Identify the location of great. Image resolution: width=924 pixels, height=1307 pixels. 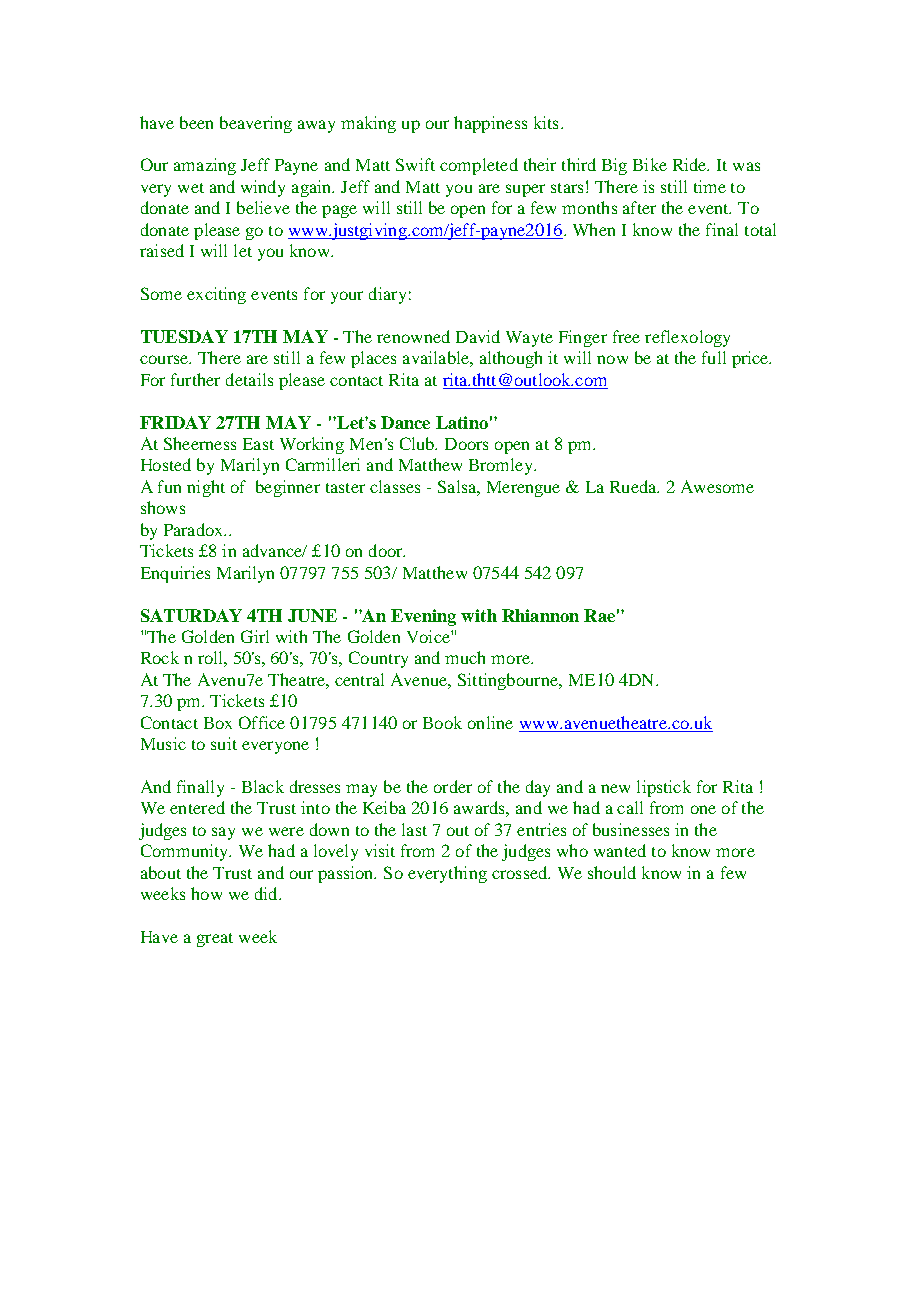
(215, 940).
